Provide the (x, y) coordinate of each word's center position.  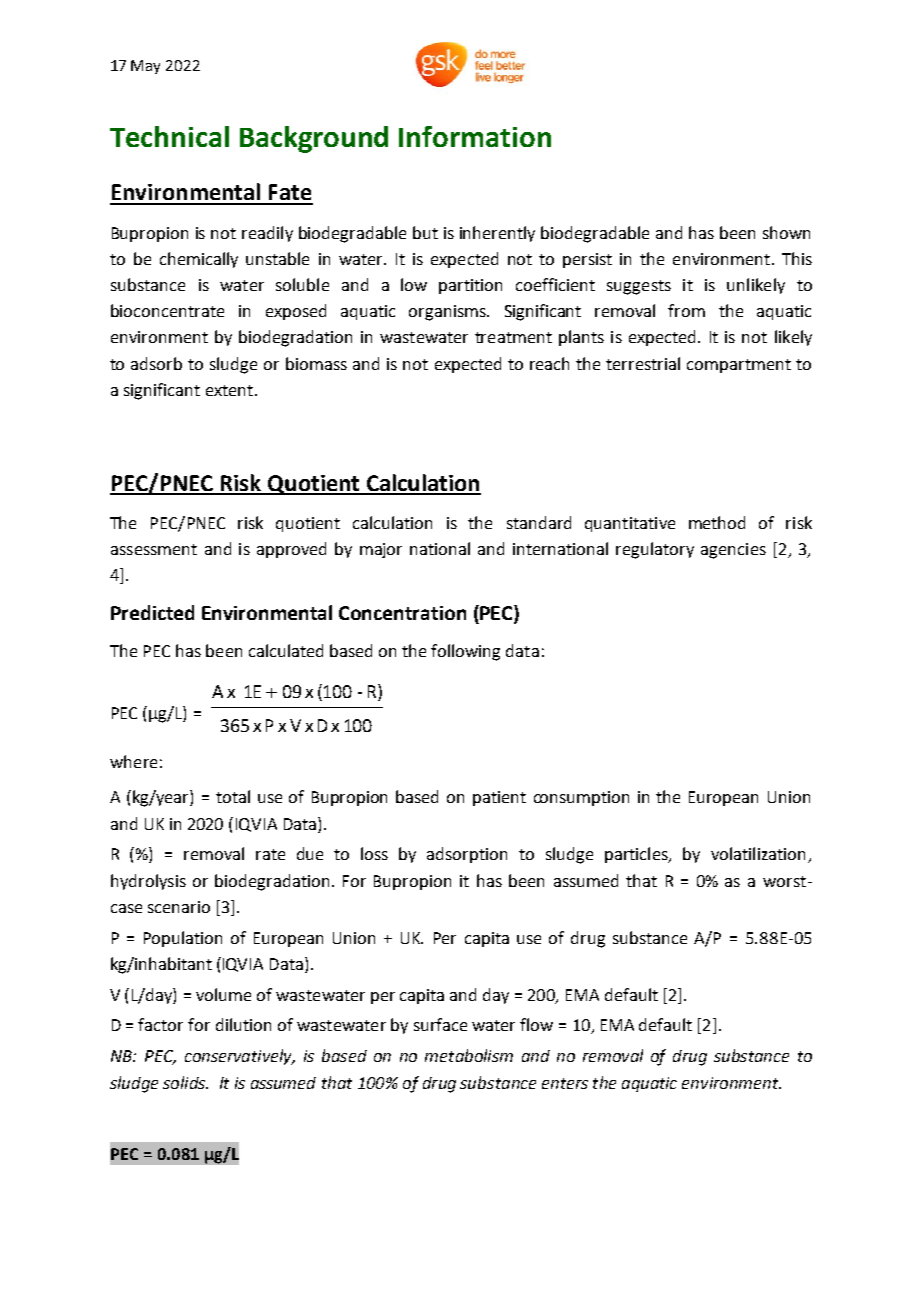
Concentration (402, 613)
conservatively (239, 1057)
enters (565, 1083)
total (233, 796)
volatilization (758, 853)
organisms (448, 313)
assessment (154, 549)
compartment (739, 366)
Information (475, 136)
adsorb (156, 363)
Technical (169, 136)
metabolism (469, 1055)
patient (499, 798)
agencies (733, 551)
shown (786, 232)
